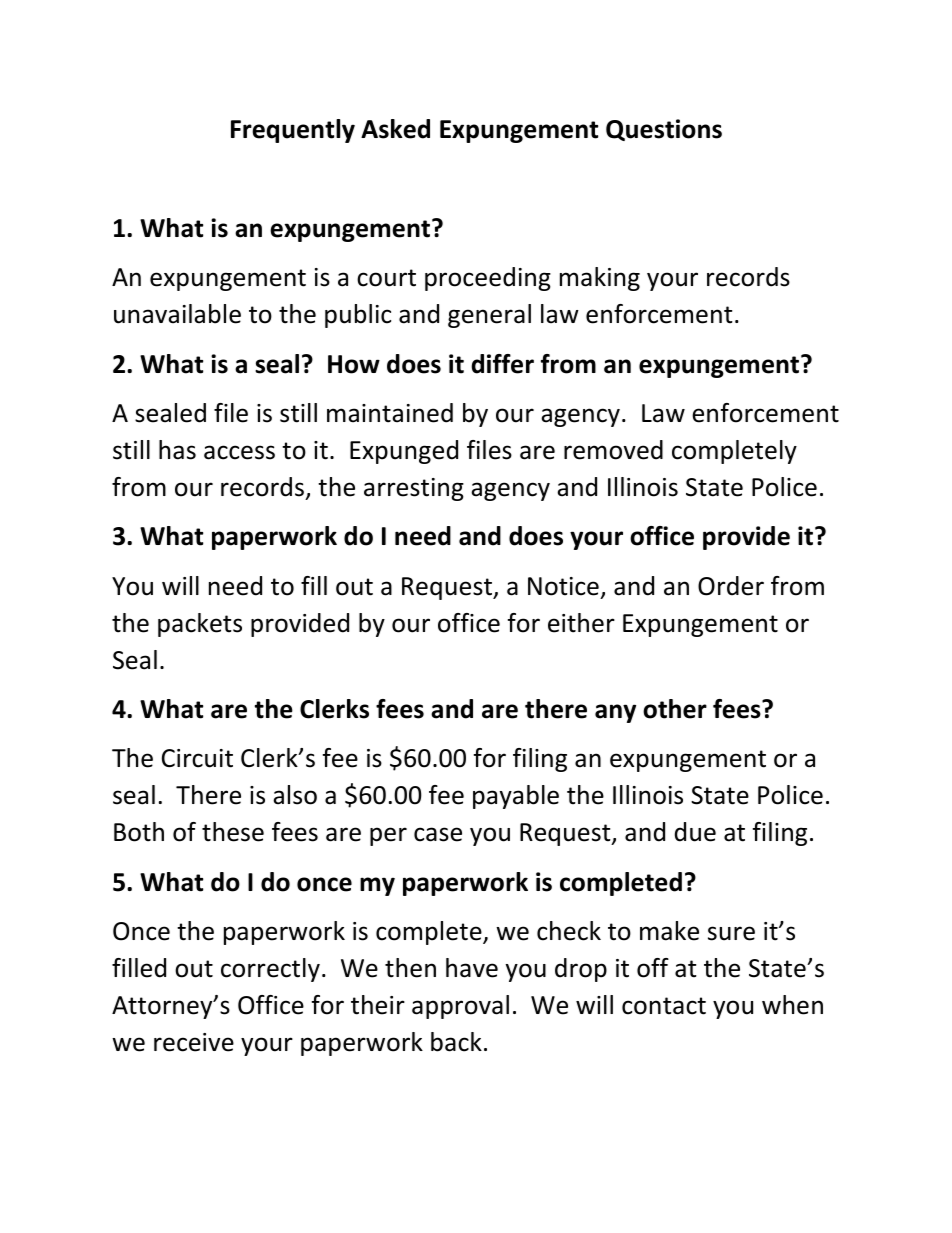 The width and height of the document is (952, 1233). I want to click on packets, so click(200, 625).
